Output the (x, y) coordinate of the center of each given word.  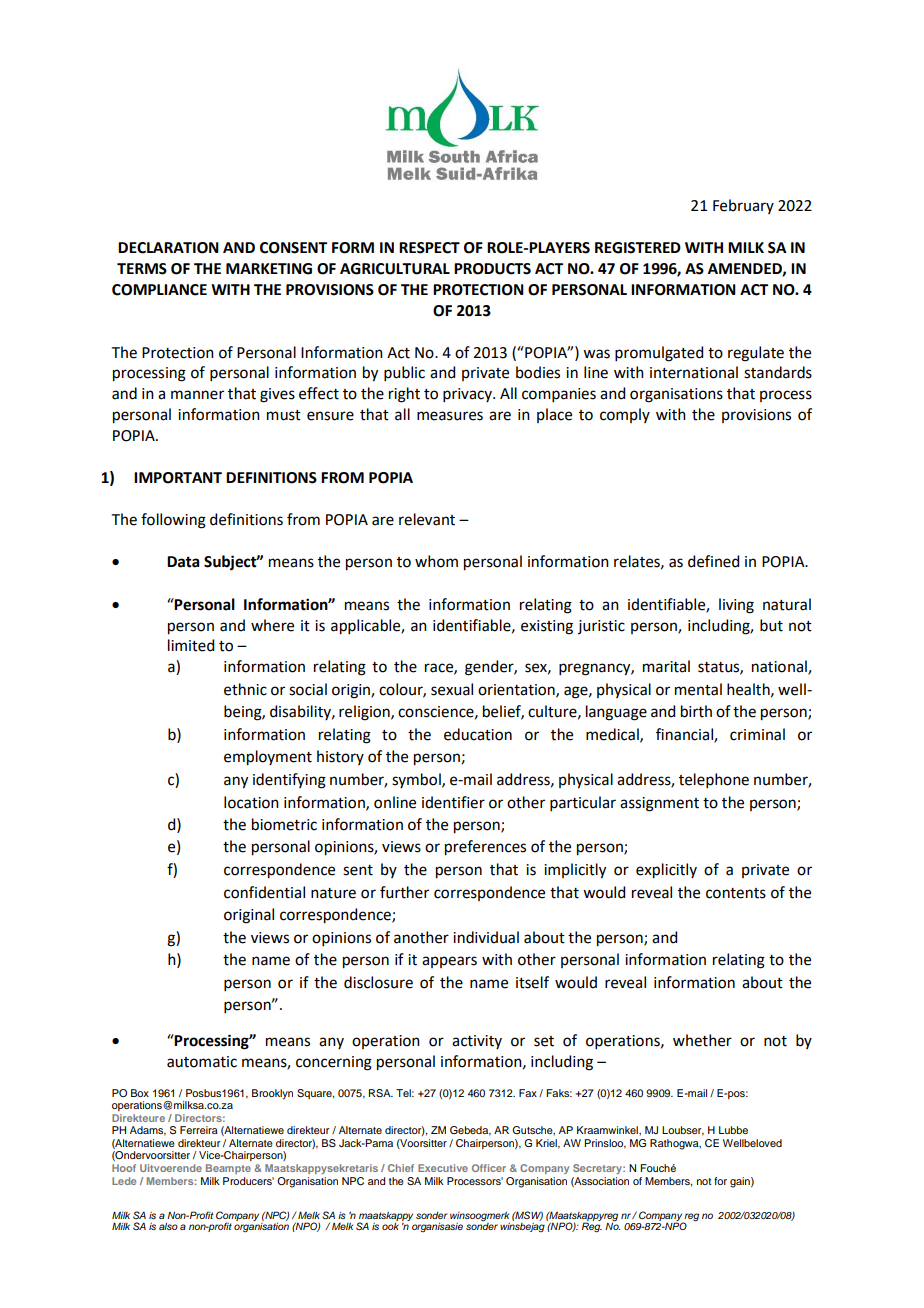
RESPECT (429, 248)
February (743, 206)
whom (436, 561)
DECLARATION (168, 248)
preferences (485, 848)
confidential (264, 892)
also (168, 1226)
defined (713, 561)
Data (183, 562)
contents (736, 893)
